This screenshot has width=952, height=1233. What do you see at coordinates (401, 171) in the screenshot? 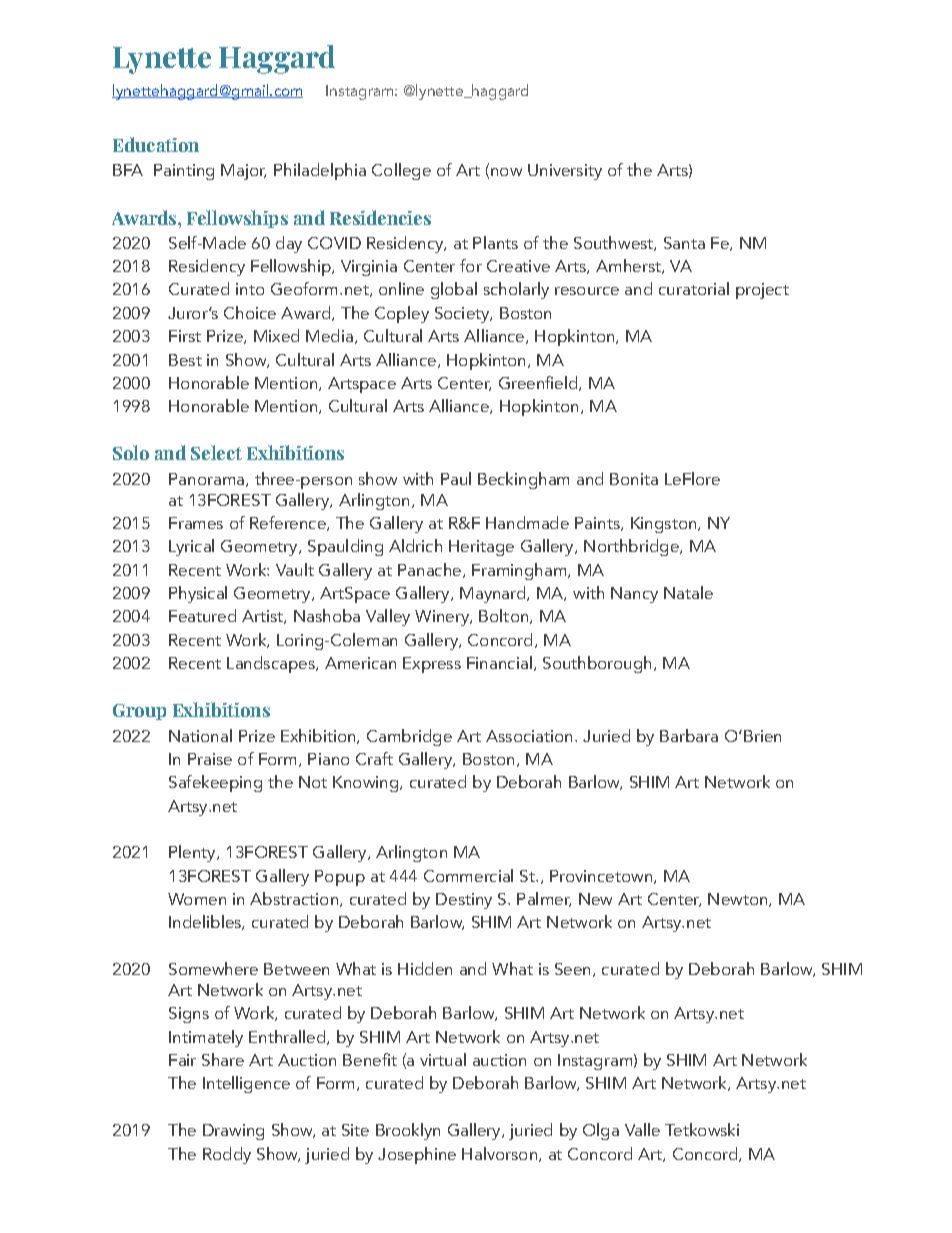
I see `College` at bounding box center [401, 171].
